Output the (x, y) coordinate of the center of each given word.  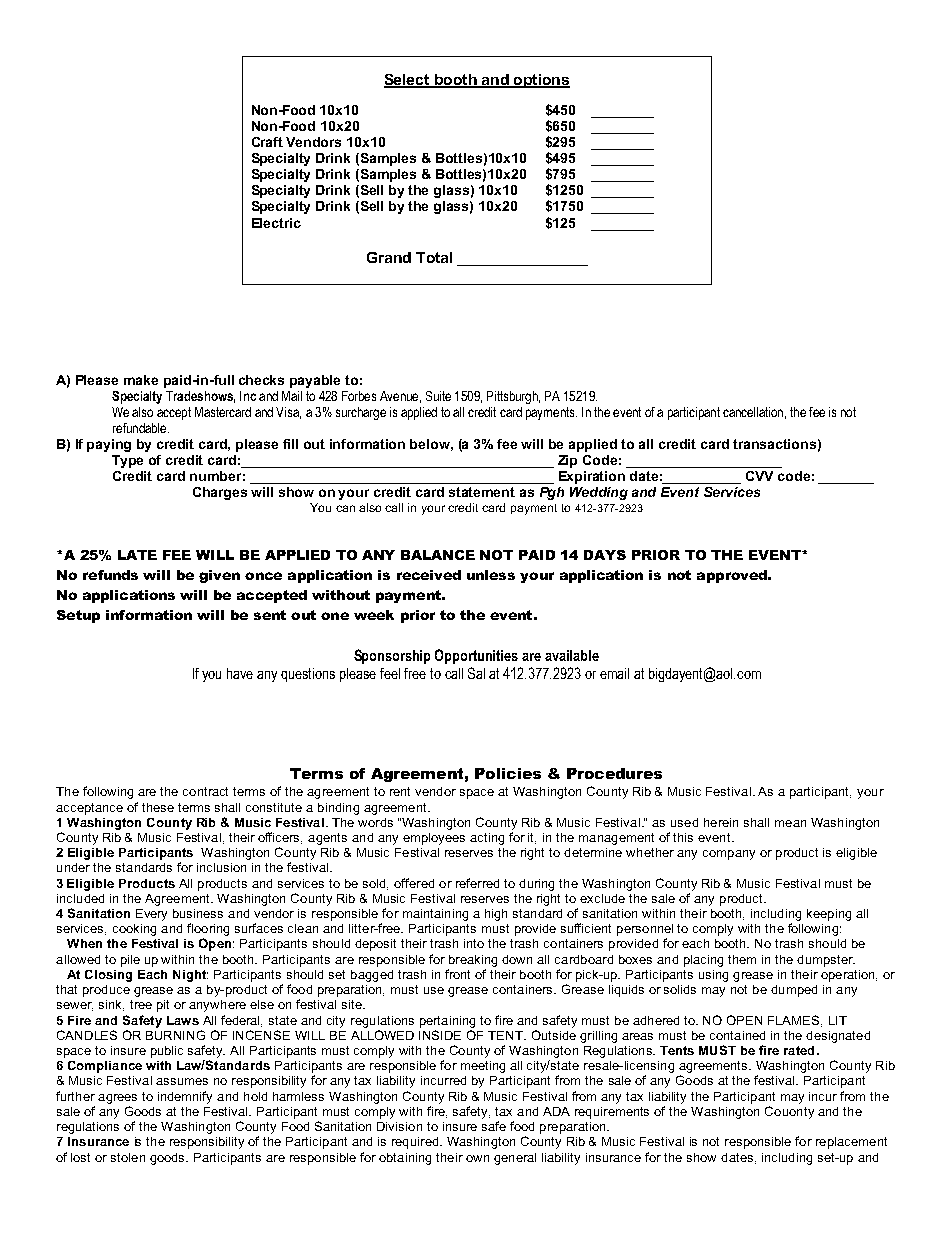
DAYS (605, 555)
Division (399, 1126)
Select (408, 81)
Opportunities (476, 656)
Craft (267, 142)
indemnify (185, 1097)
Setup (78, 616)
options (540, 81)
